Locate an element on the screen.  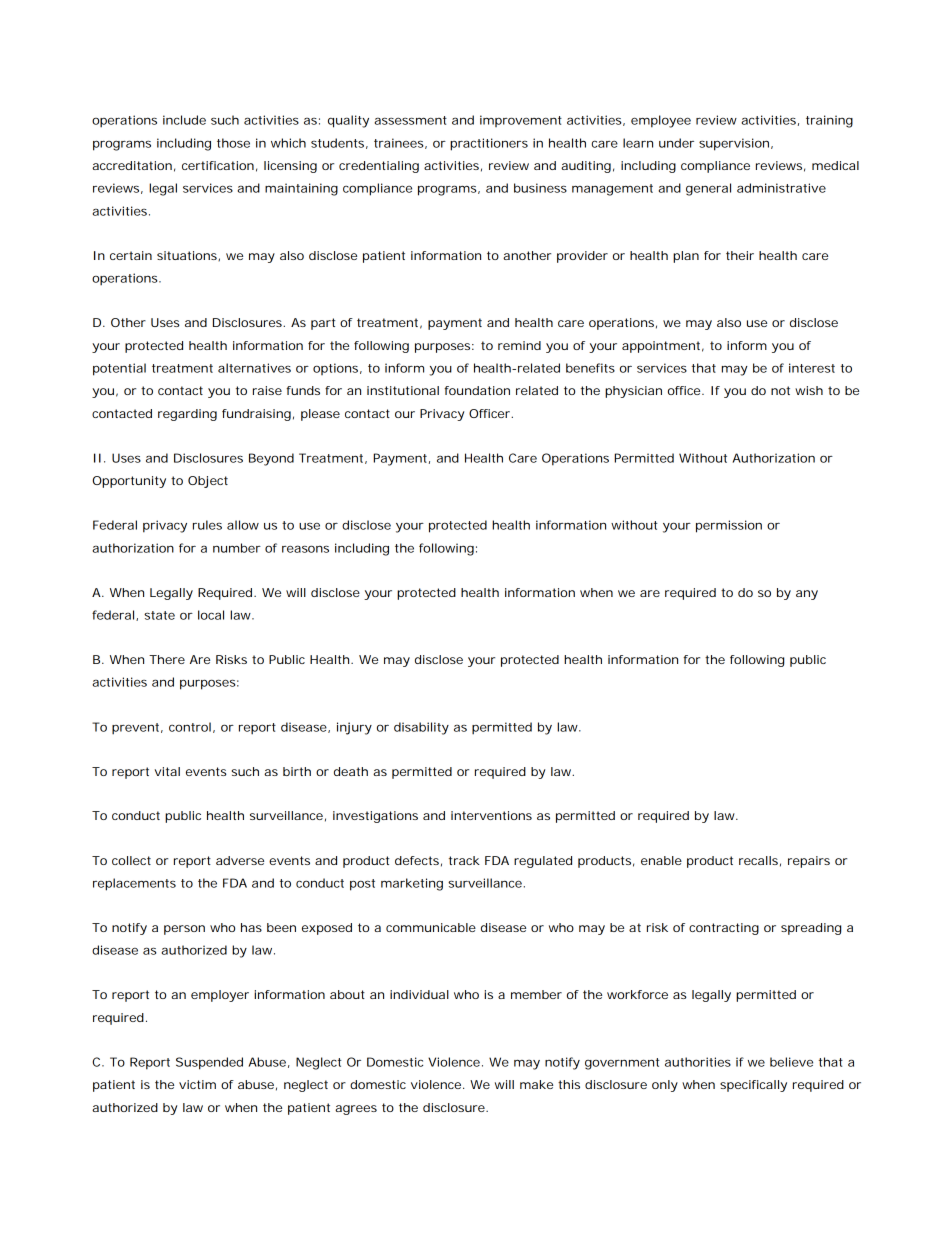
certification is located at coordinates (218, 165).
